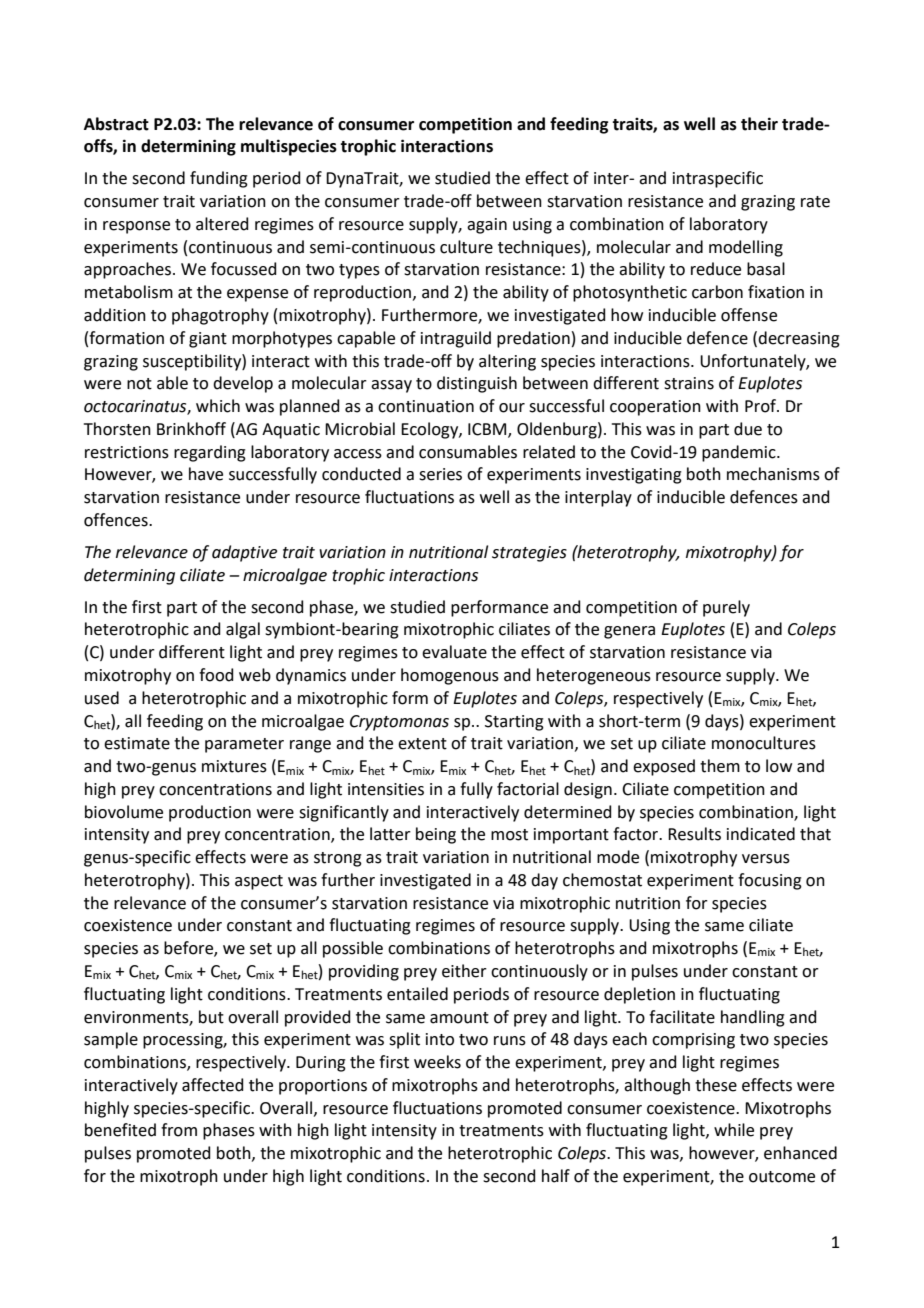  I want to click on food, so click(216, 675).
